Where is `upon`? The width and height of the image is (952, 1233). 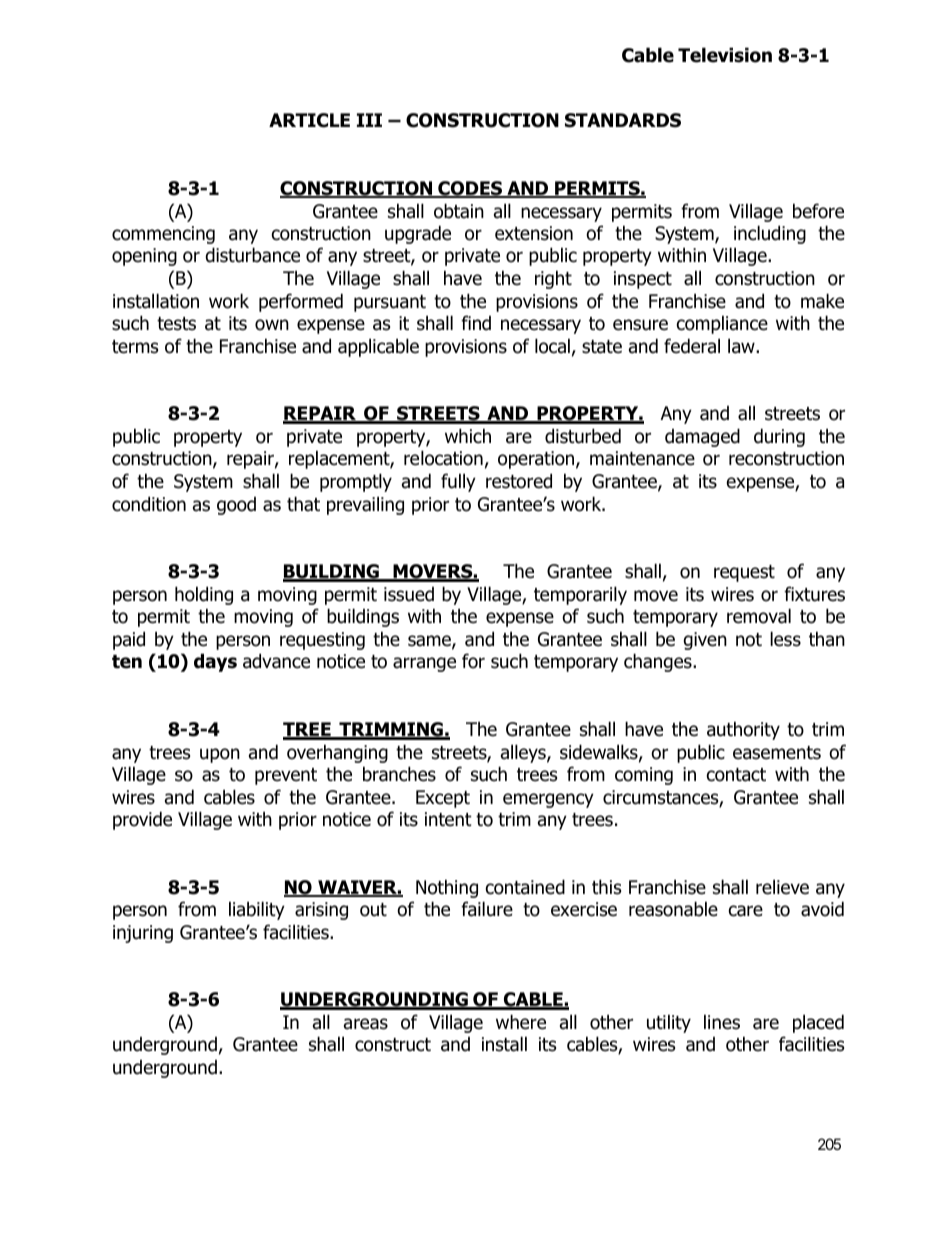 upon is located at coordinates (220, 755).
